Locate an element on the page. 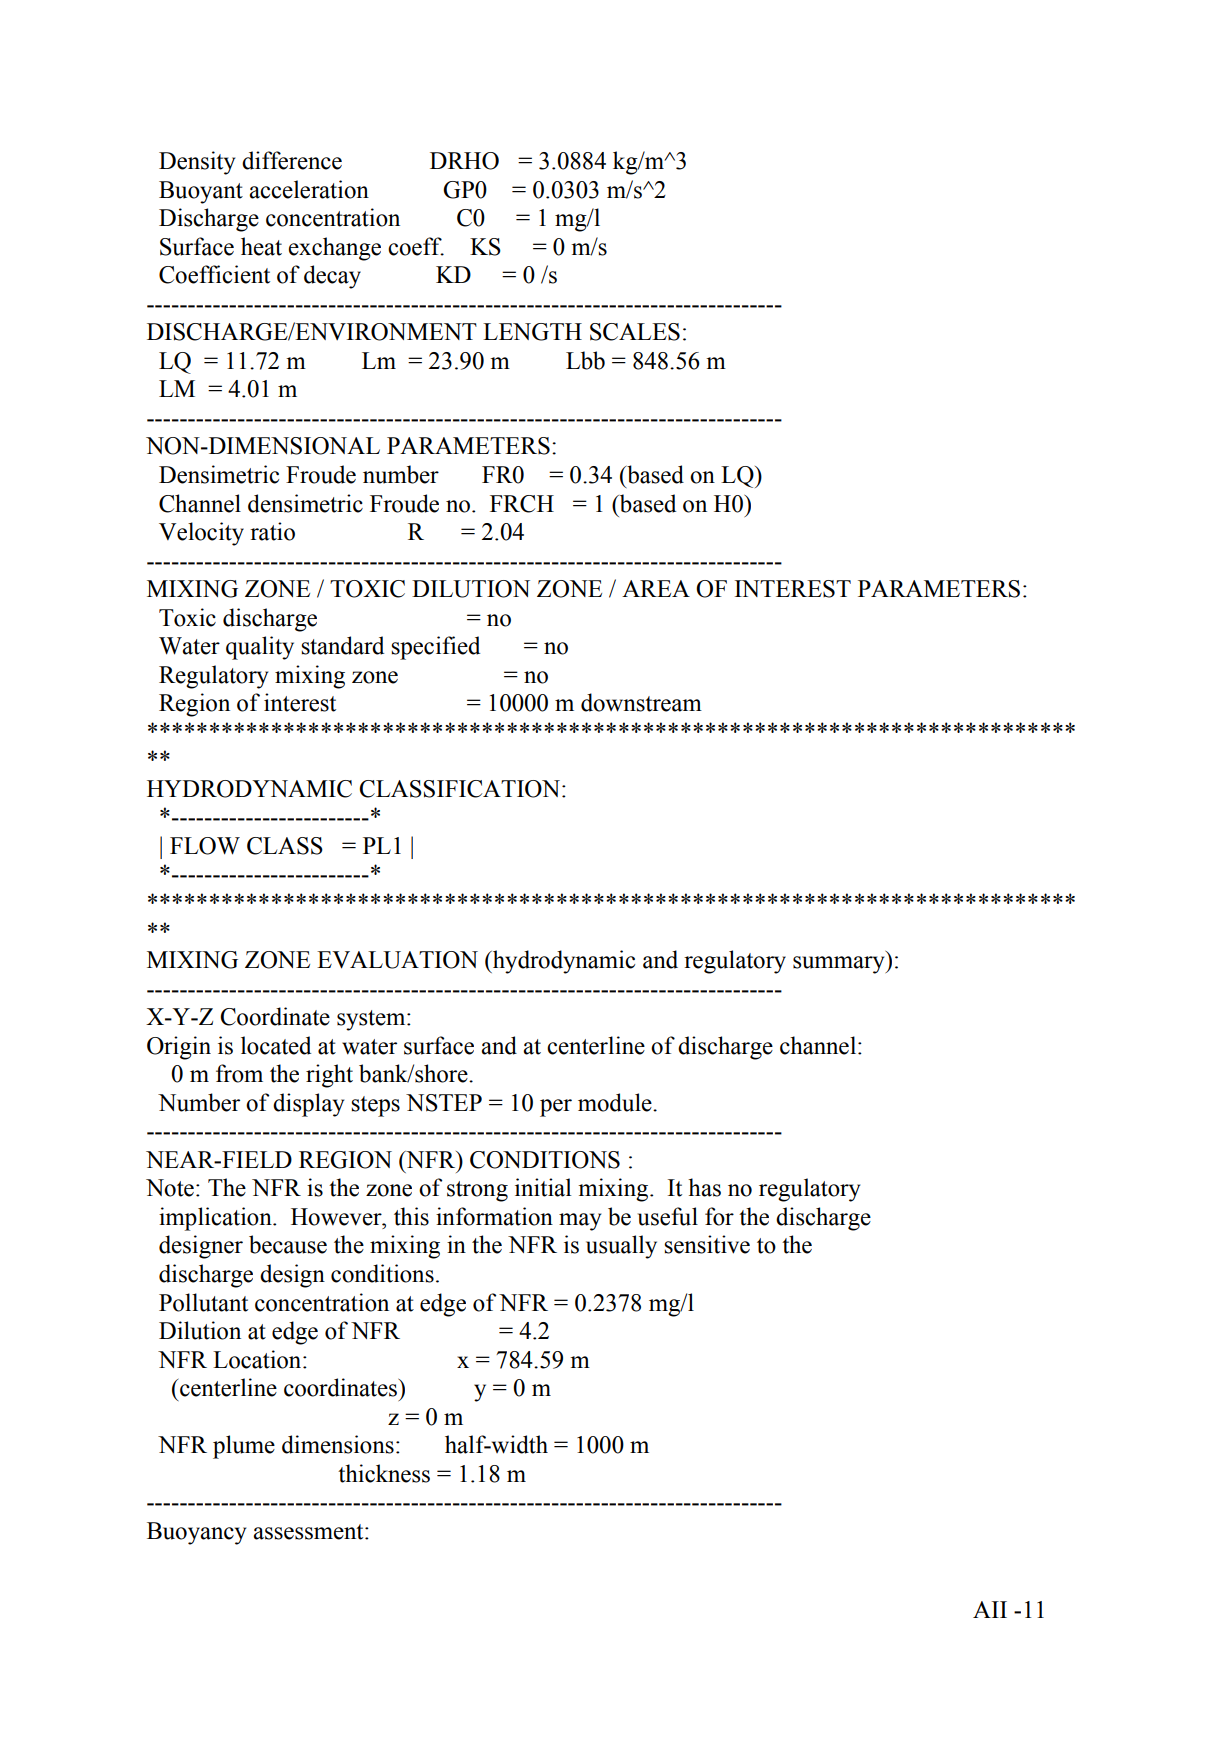  summary is located at coordinates (840, 965).
